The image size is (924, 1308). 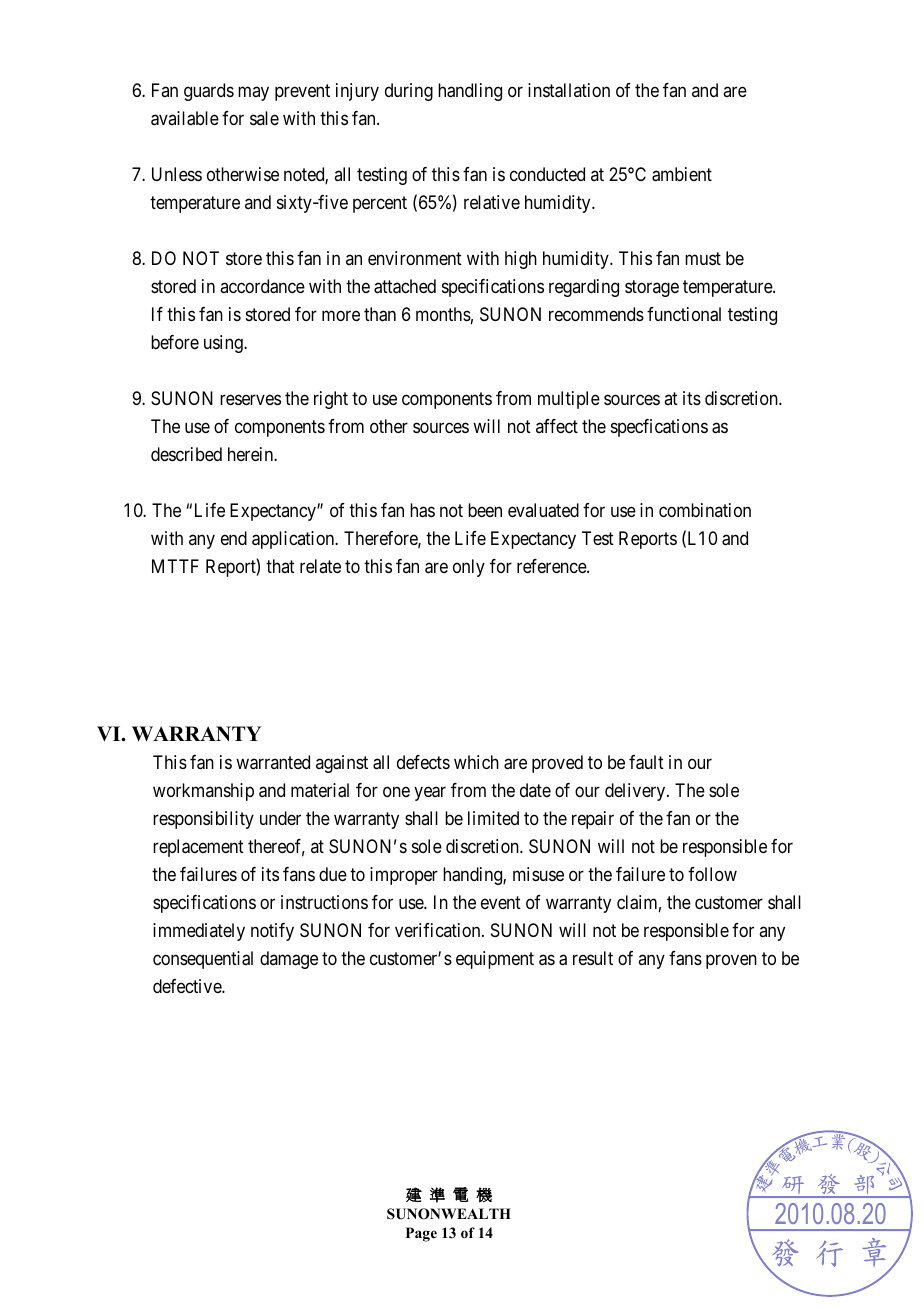 What do you see at coordinates (421, 1234) in the image?
I see `Page` at bounding box center [421, 1234].
